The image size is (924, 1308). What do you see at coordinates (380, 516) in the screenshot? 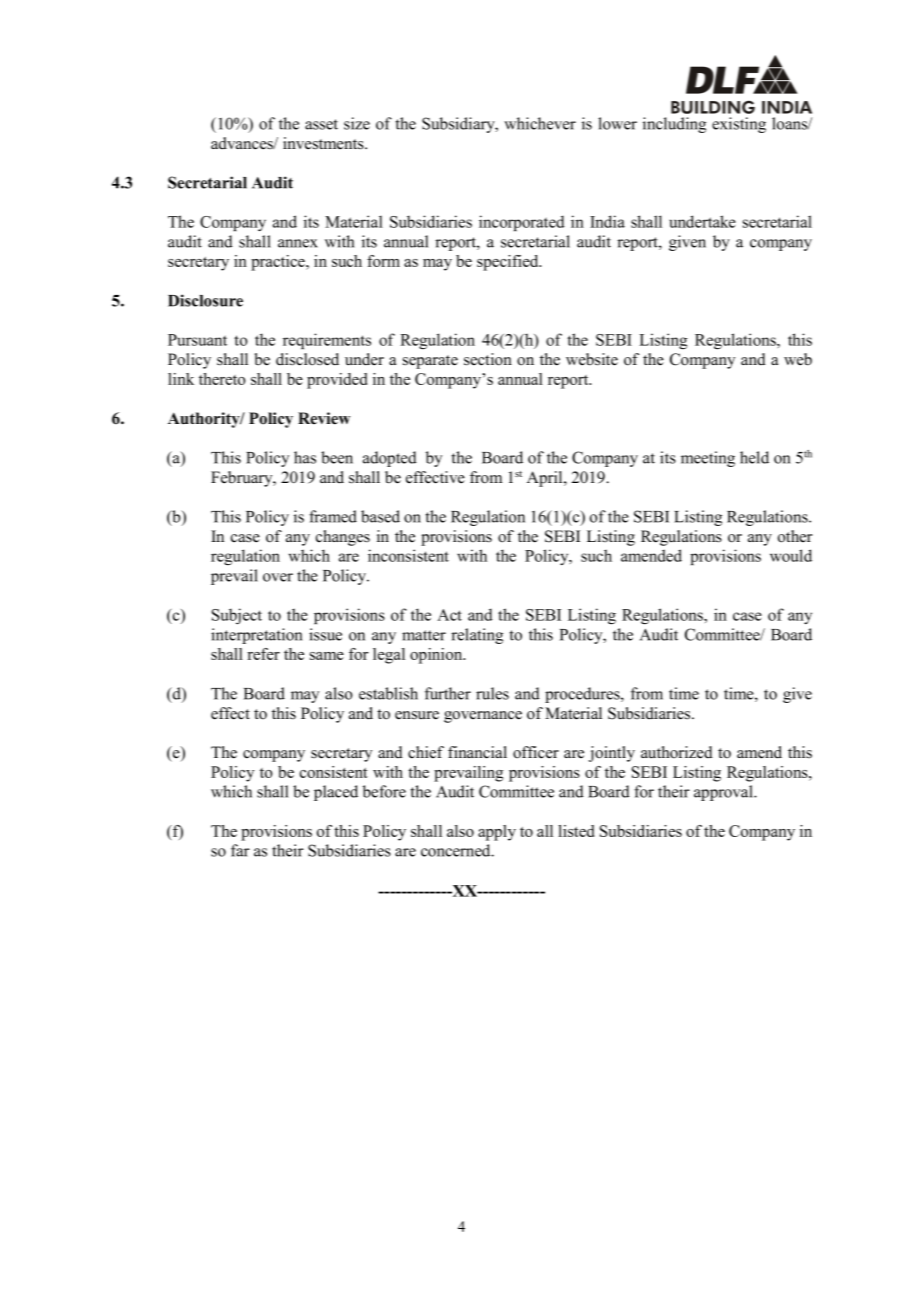
I see `based` at bounding box center [380, 516].
